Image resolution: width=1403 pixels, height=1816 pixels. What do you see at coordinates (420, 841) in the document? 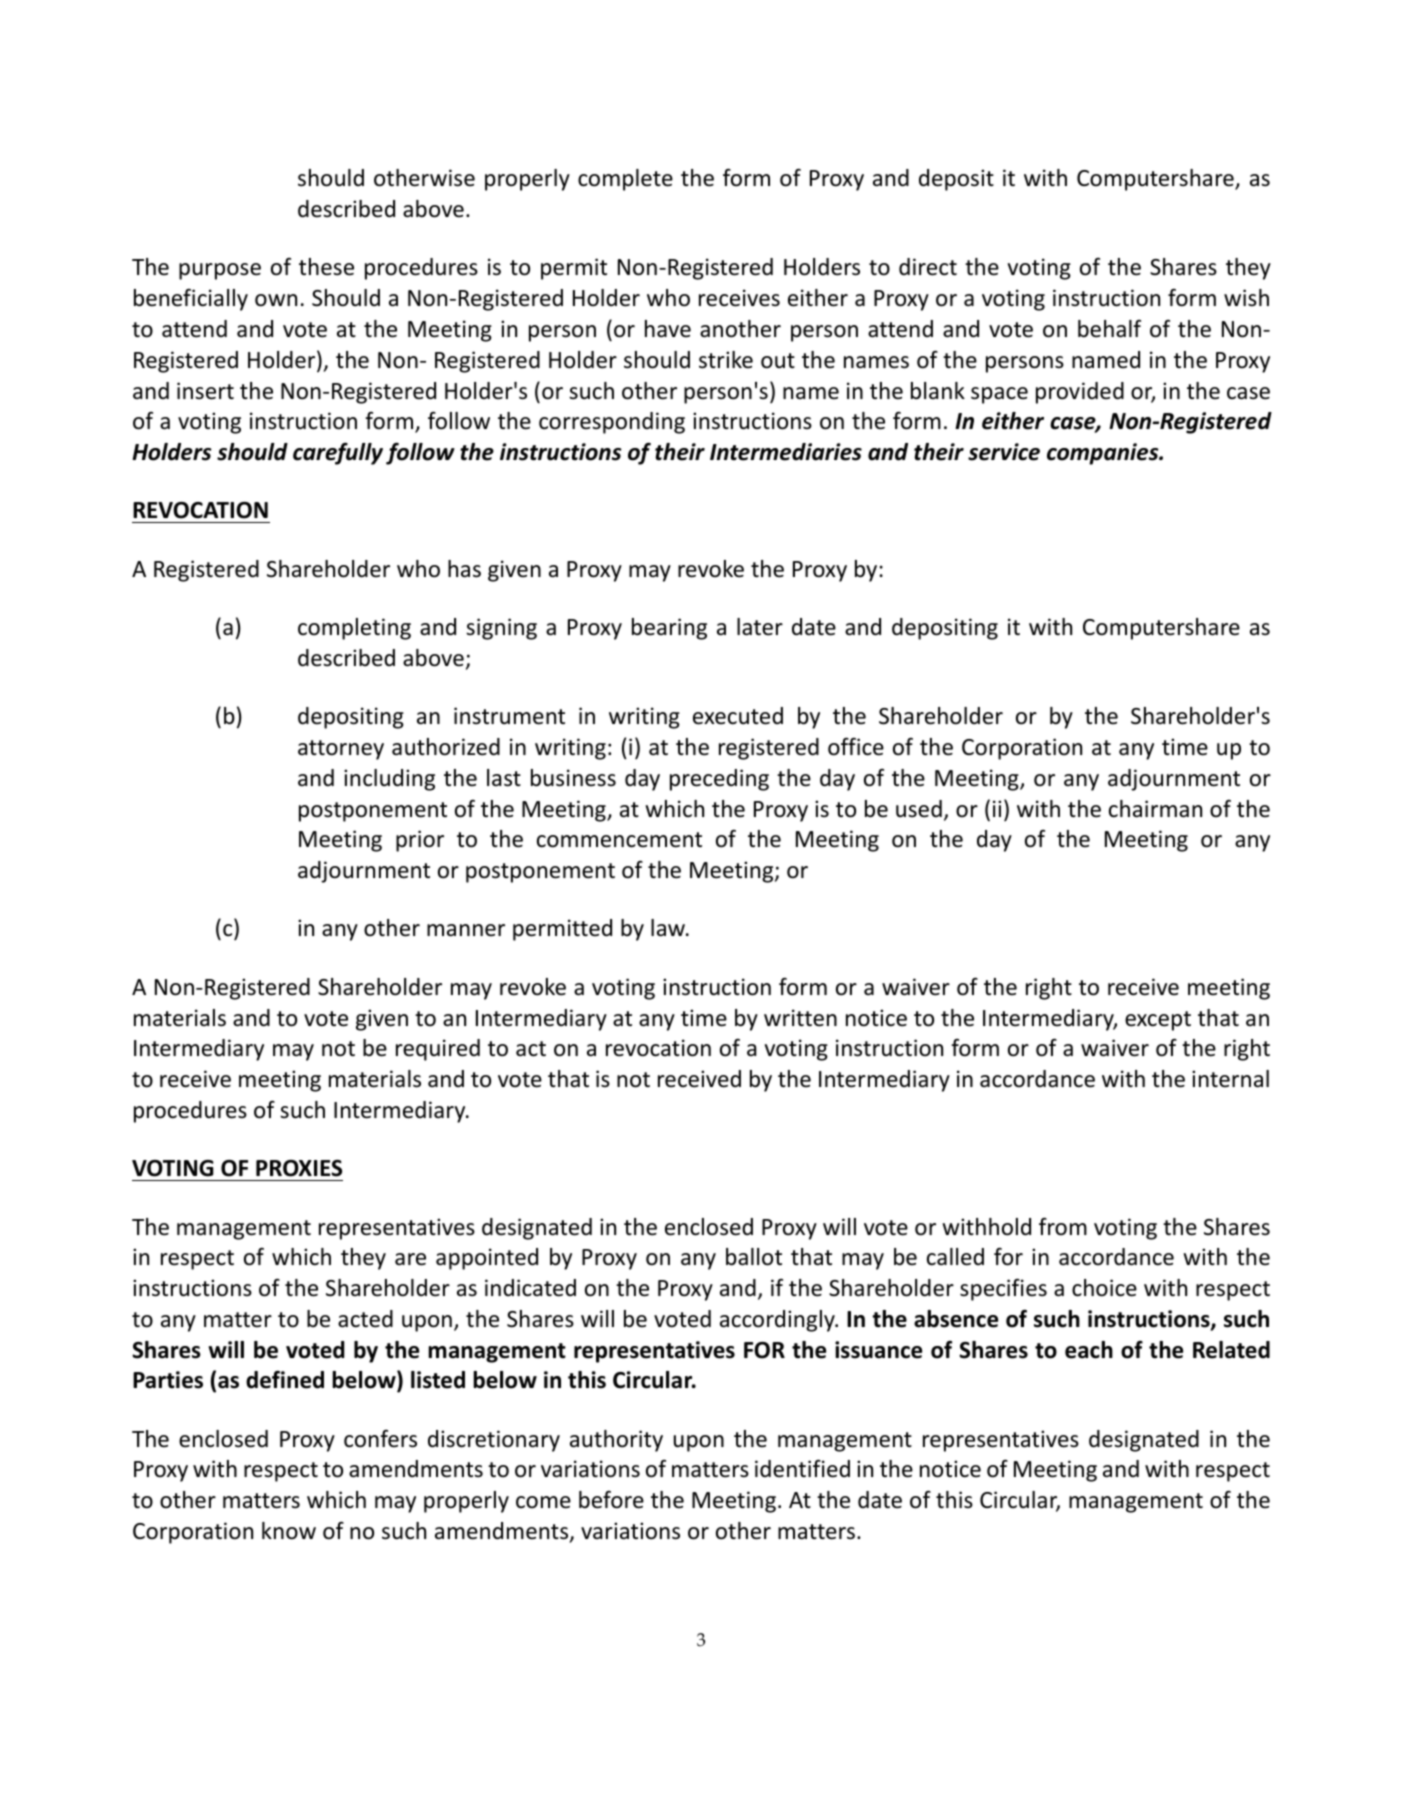
I see `prior` at bounding box center [420, 841].
